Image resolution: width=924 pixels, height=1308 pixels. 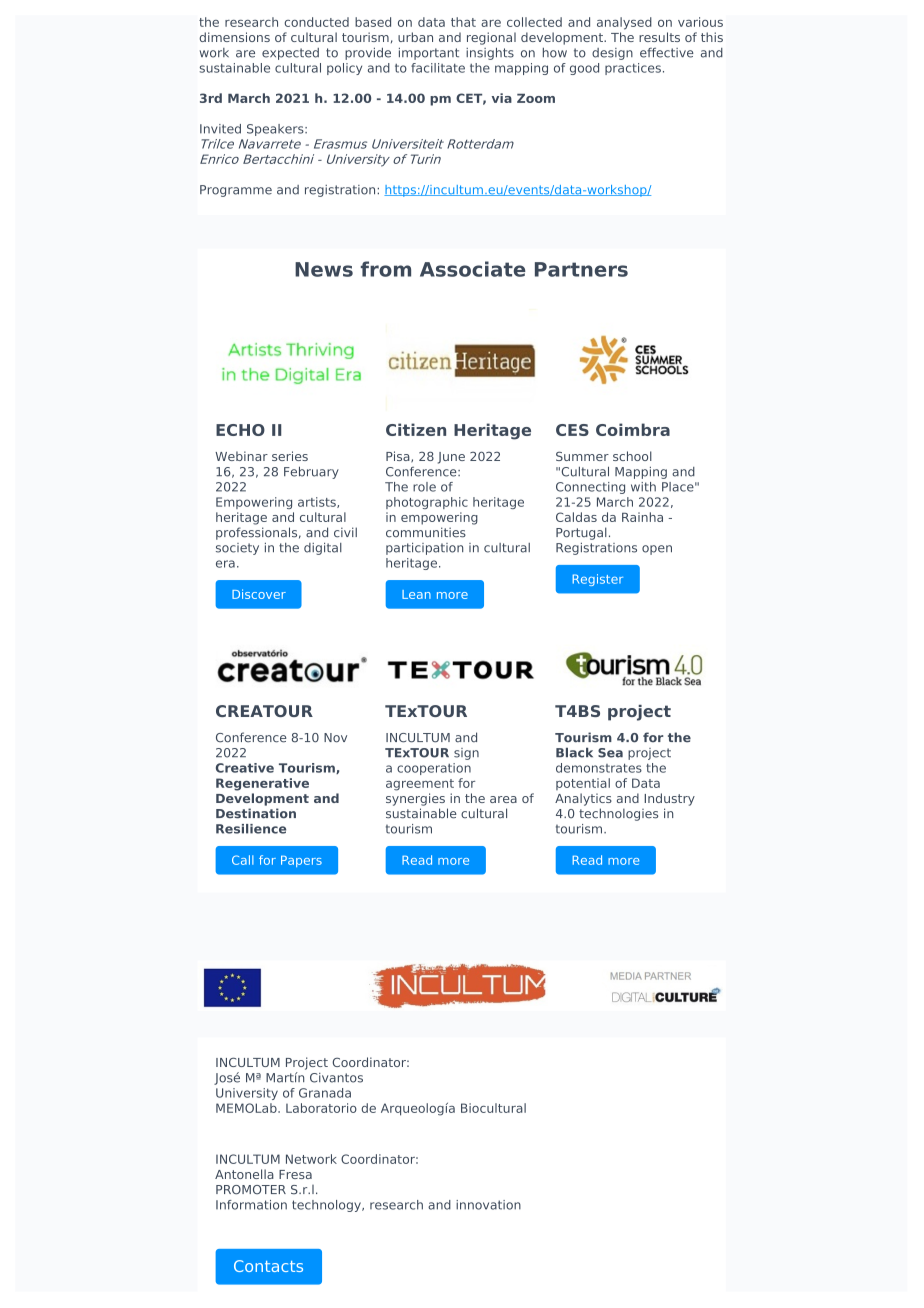 What do you see at coordinates (633, 429) in the page?
I see `Coimbra` at bounding box center [633, 429].
